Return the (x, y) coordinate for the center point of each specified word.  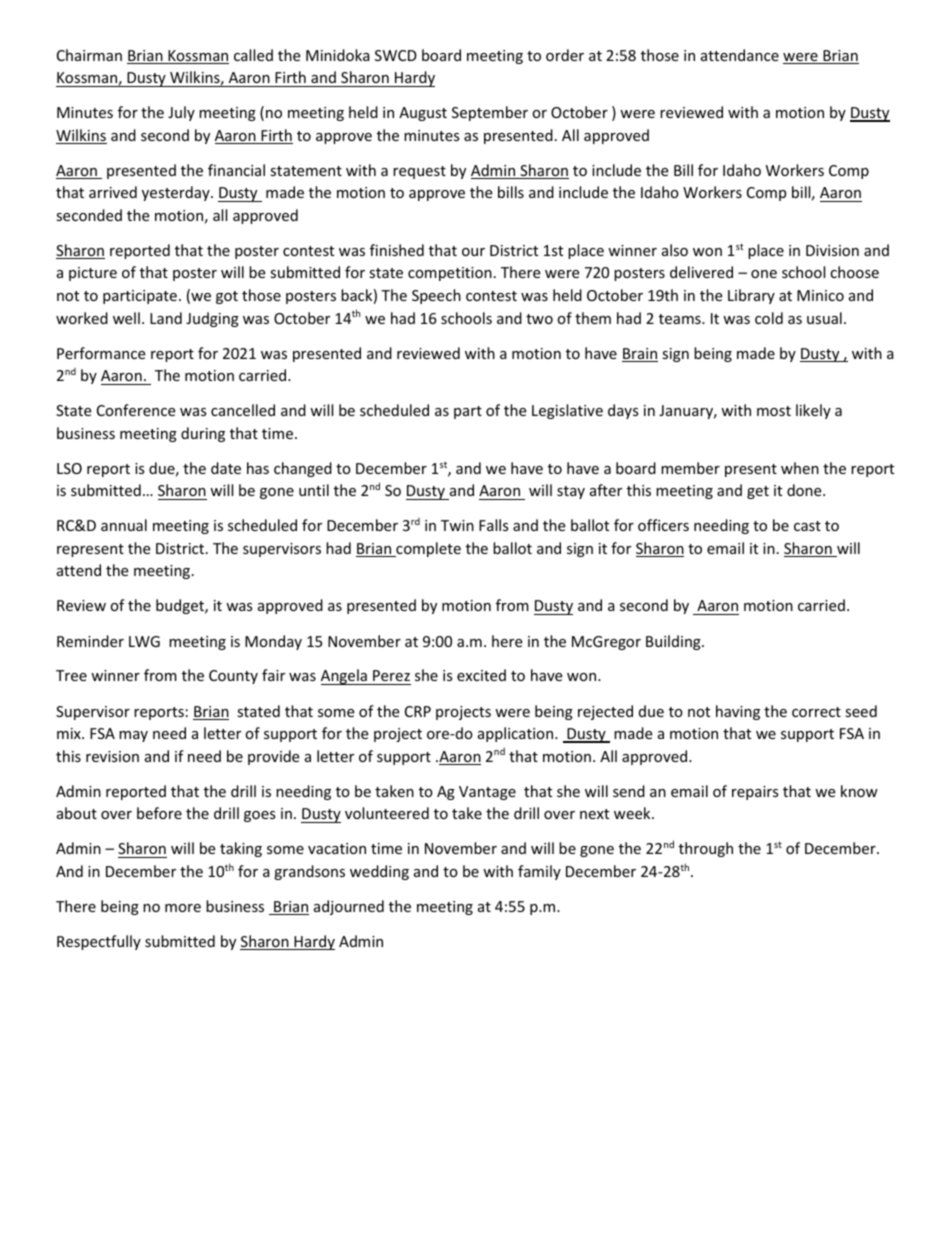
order (565, 55)
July (181, 113)
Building (674, 642)
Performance (101, 353)
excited (481, 675)
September (490, 113)
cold (769, 318)
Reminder (90, 641)
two (539, 319)
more (183, 908)
